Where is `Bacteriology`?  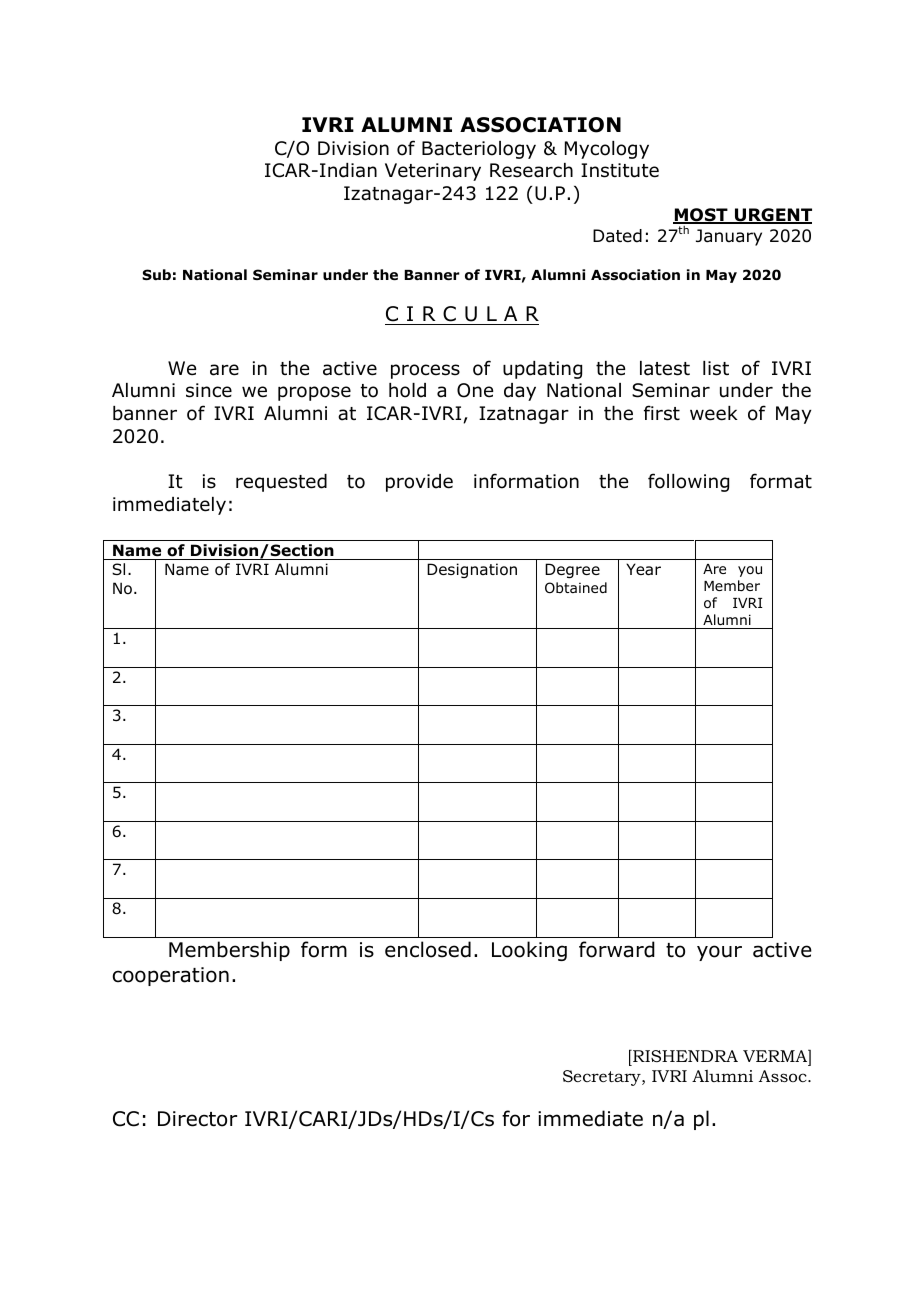 Bacteriology is located at coordinates (479, 150).
